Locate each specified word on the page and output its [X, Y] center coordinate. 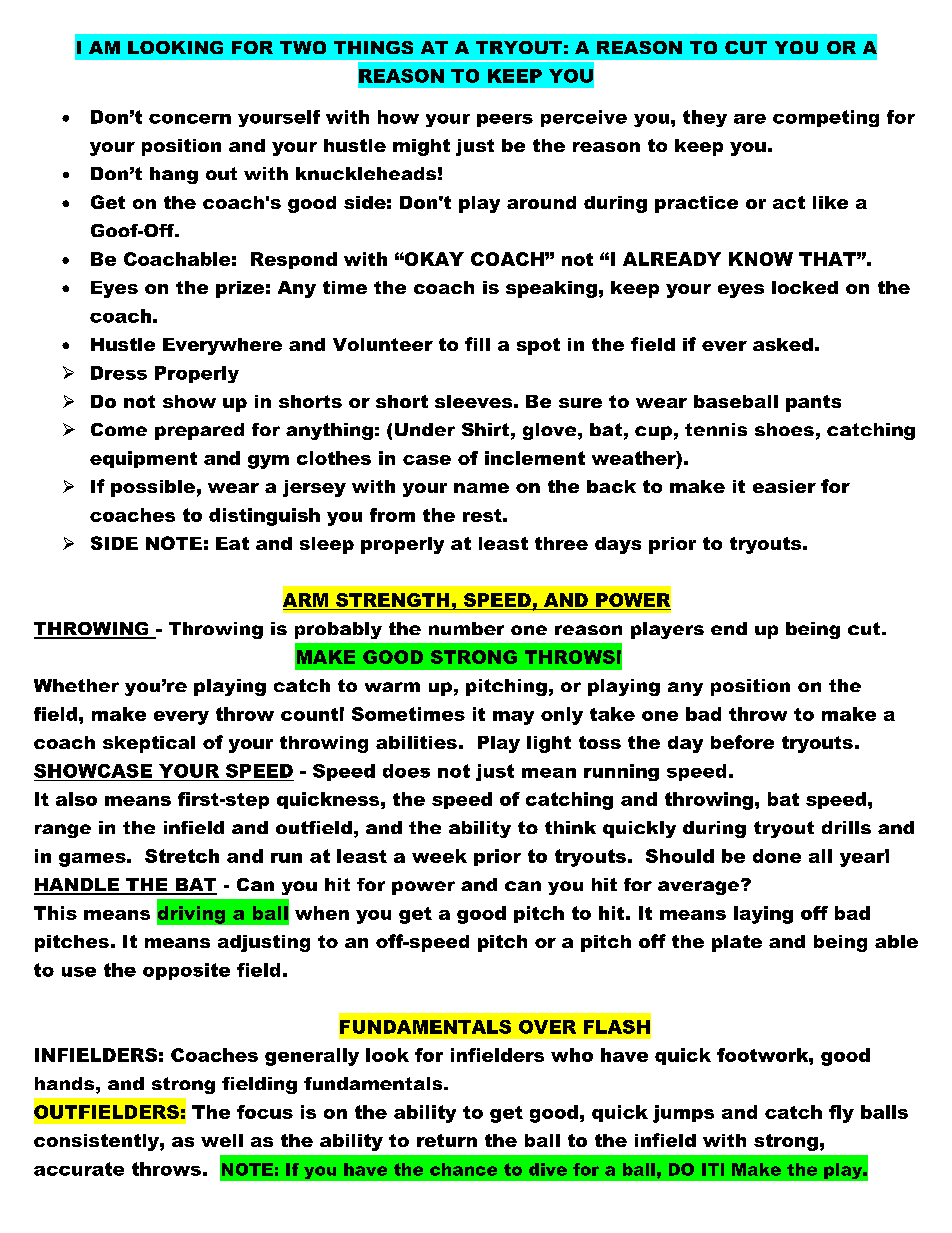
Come [119, 429]
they [705, 118]
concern [190, 119]
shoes [784, 429]
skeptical [149, 744]
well [222, 1140]
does [406, 771]
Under [425, 429]
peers [505, 120]
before [742, 742]
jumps [683, 1114]
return [447, 1140]
